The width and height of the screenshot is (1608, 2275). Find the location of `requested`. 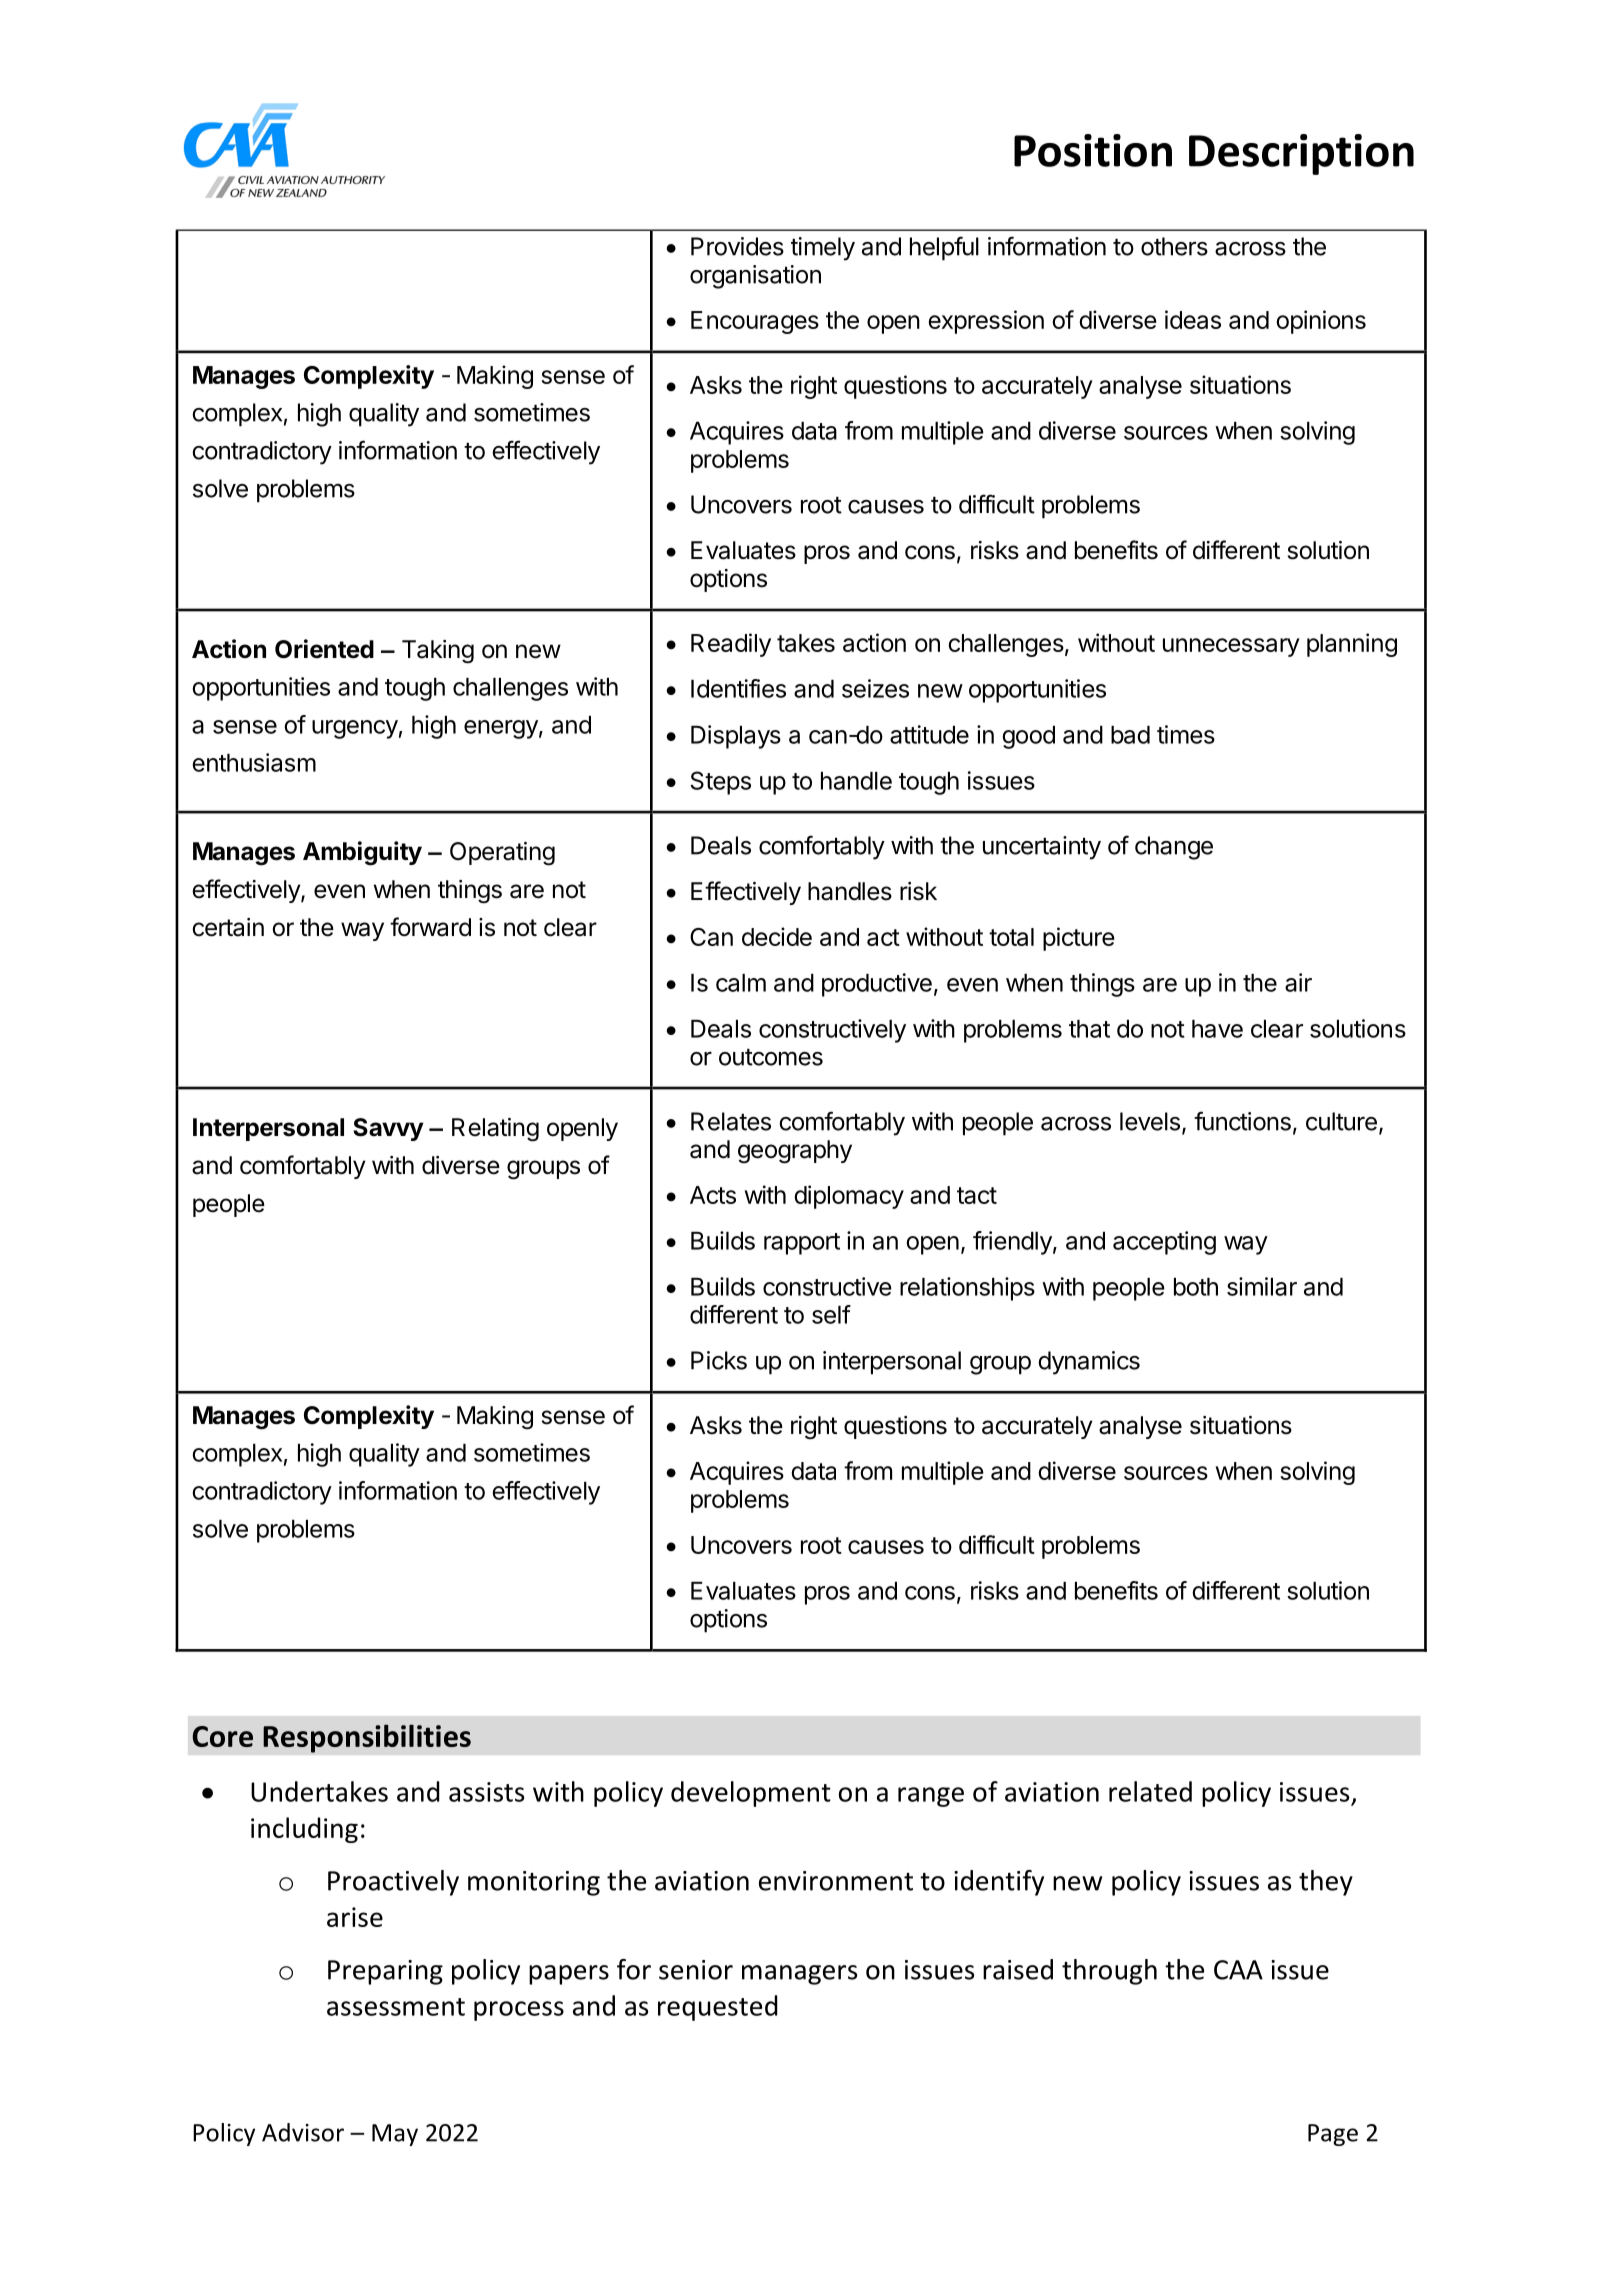

requested is located at coordinates (718, 2008).
